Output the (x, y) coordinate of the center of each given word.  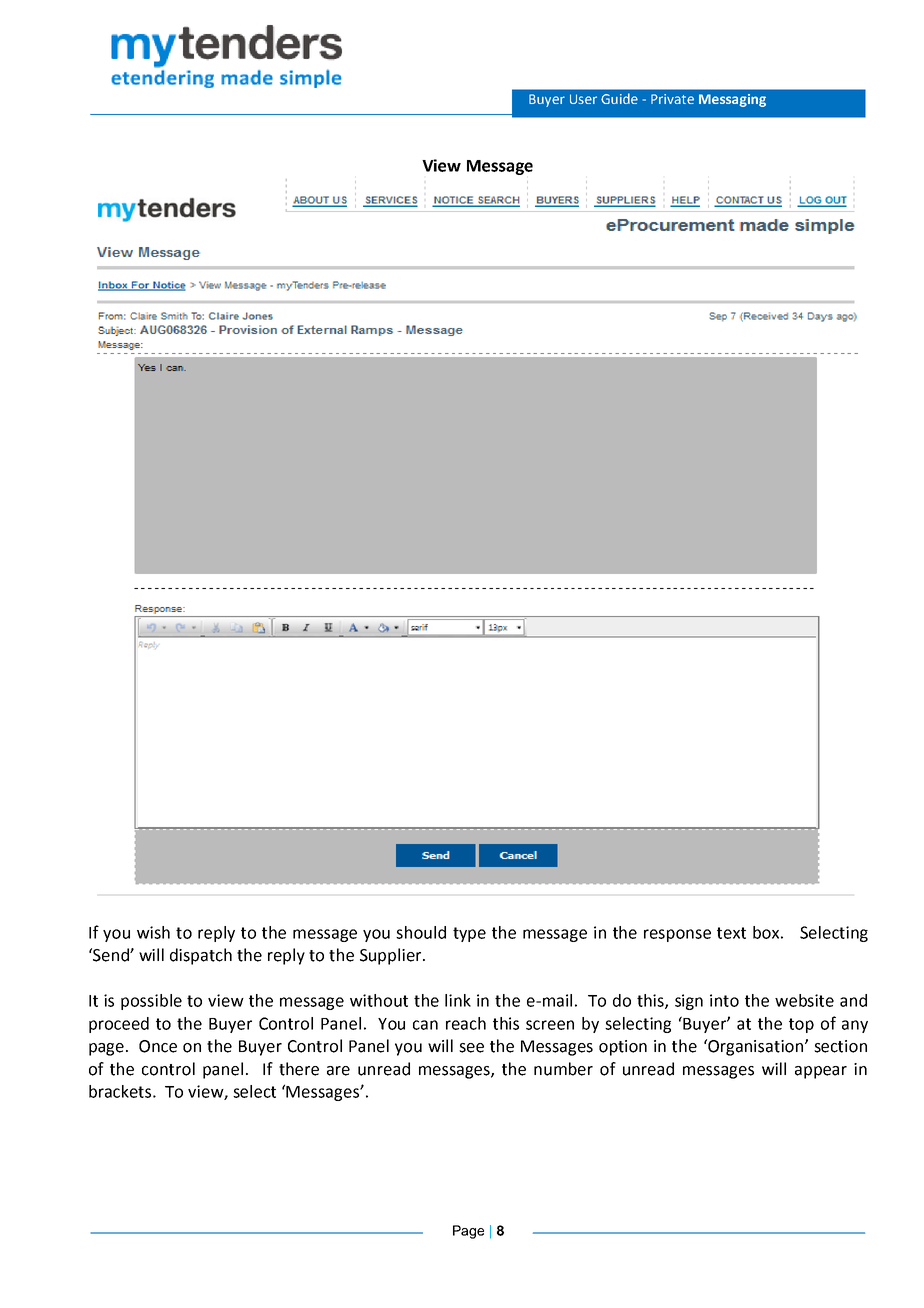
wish (153, 932)
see (471, 1048)
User (583, 99)
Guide (619, 98)
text (731, 933)
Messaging (732, 100)
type (469, 934)
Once (158, 1046)
